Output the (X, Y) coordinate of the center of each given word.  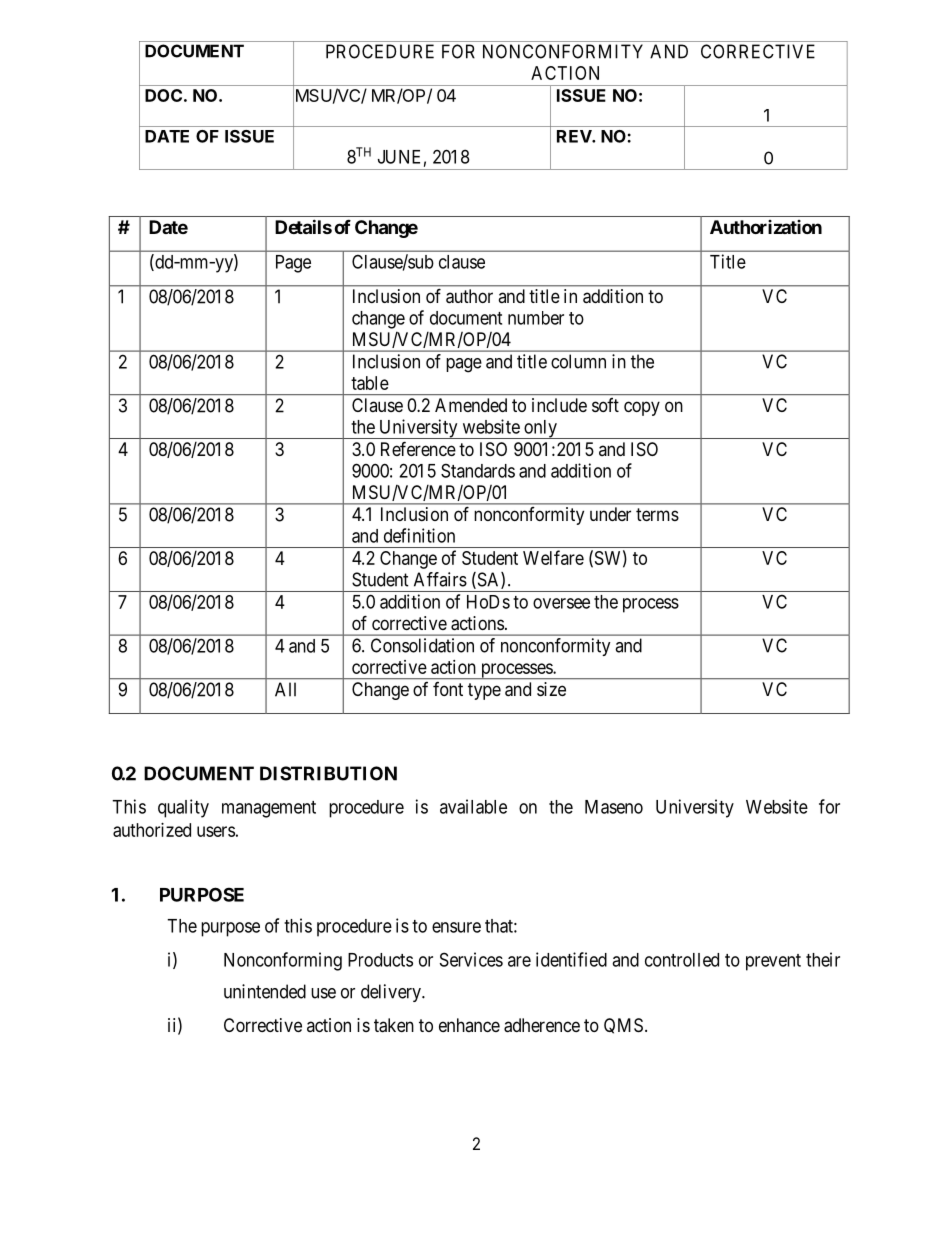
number (536, 318)
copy (642, 408)
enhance (469, 1025)
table (370, 383)
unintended (265, 991)
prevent (773, 962)
